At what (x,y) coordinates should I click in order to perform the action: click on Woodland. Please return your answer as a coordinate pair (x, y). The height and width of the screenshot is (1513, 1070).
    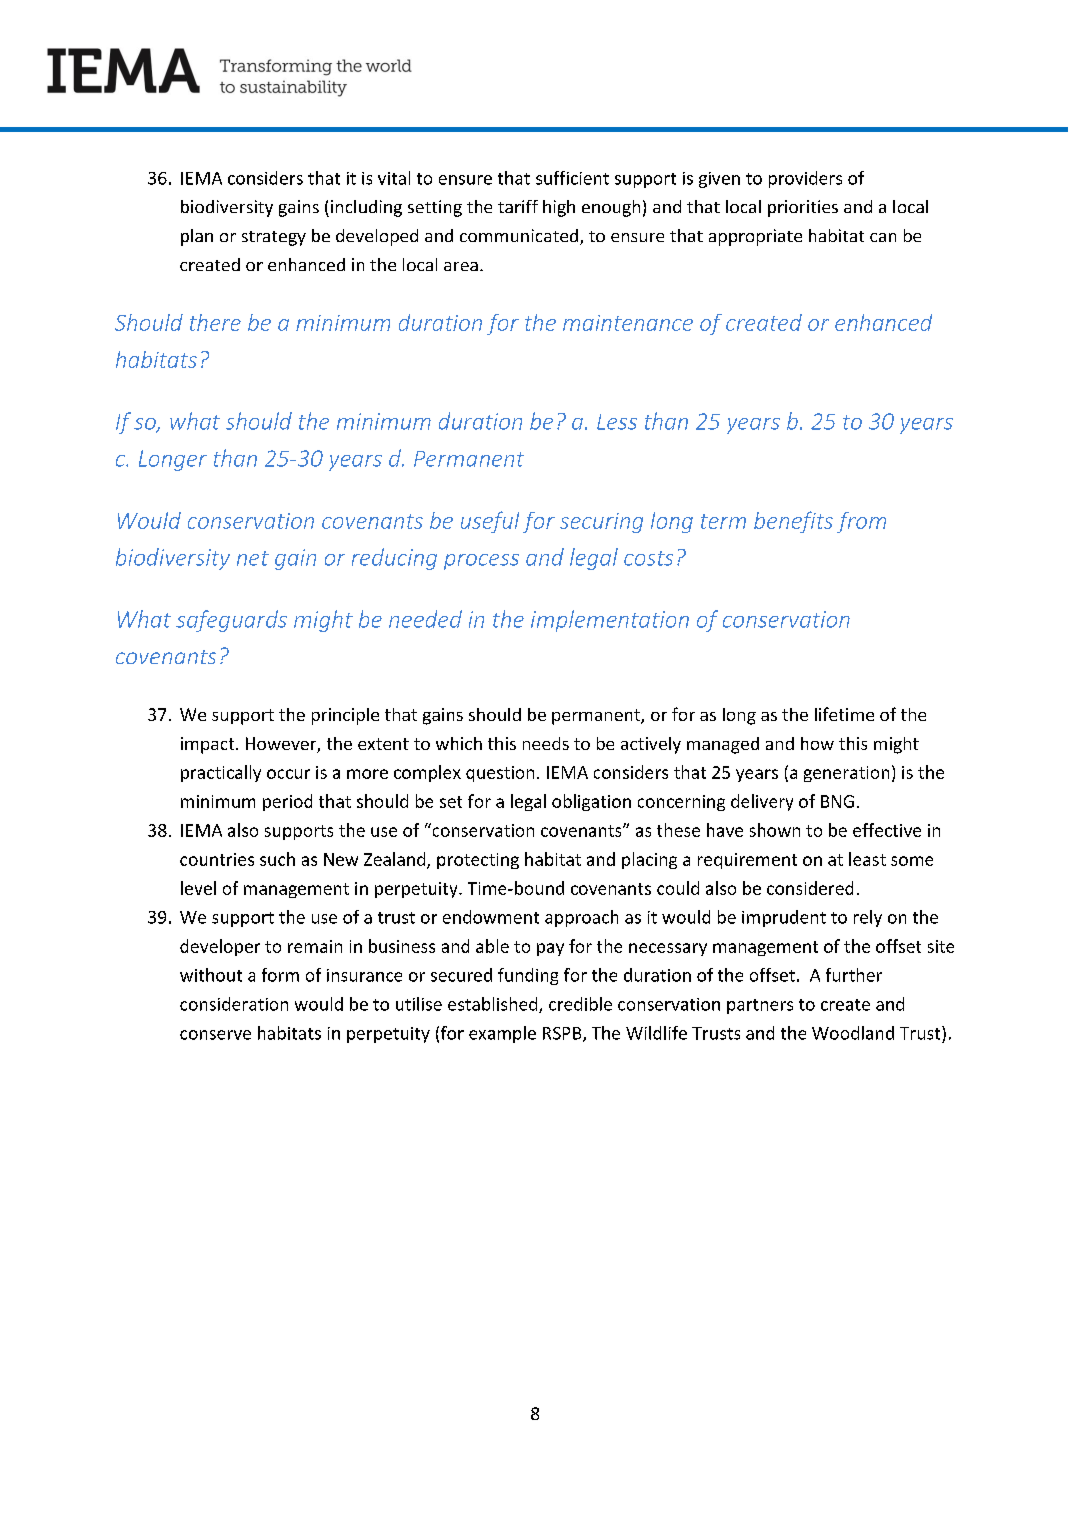
    Looking at the image, I should click on (853, 1033).
